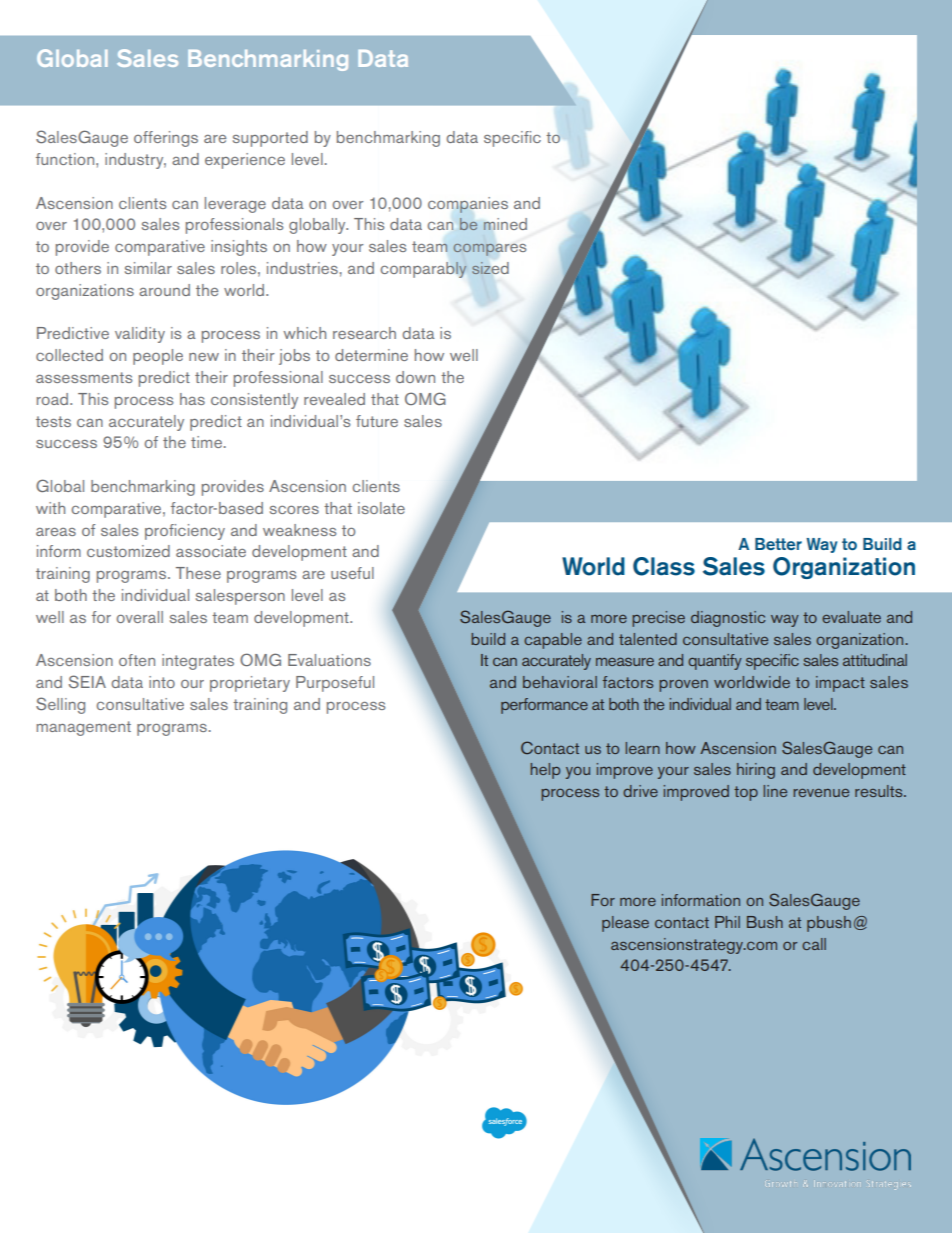 The height and width of the screenshot is (1233, 952). Describe the element at coordinates (468, 205) in the screenshot. I see `companies` at that location.
